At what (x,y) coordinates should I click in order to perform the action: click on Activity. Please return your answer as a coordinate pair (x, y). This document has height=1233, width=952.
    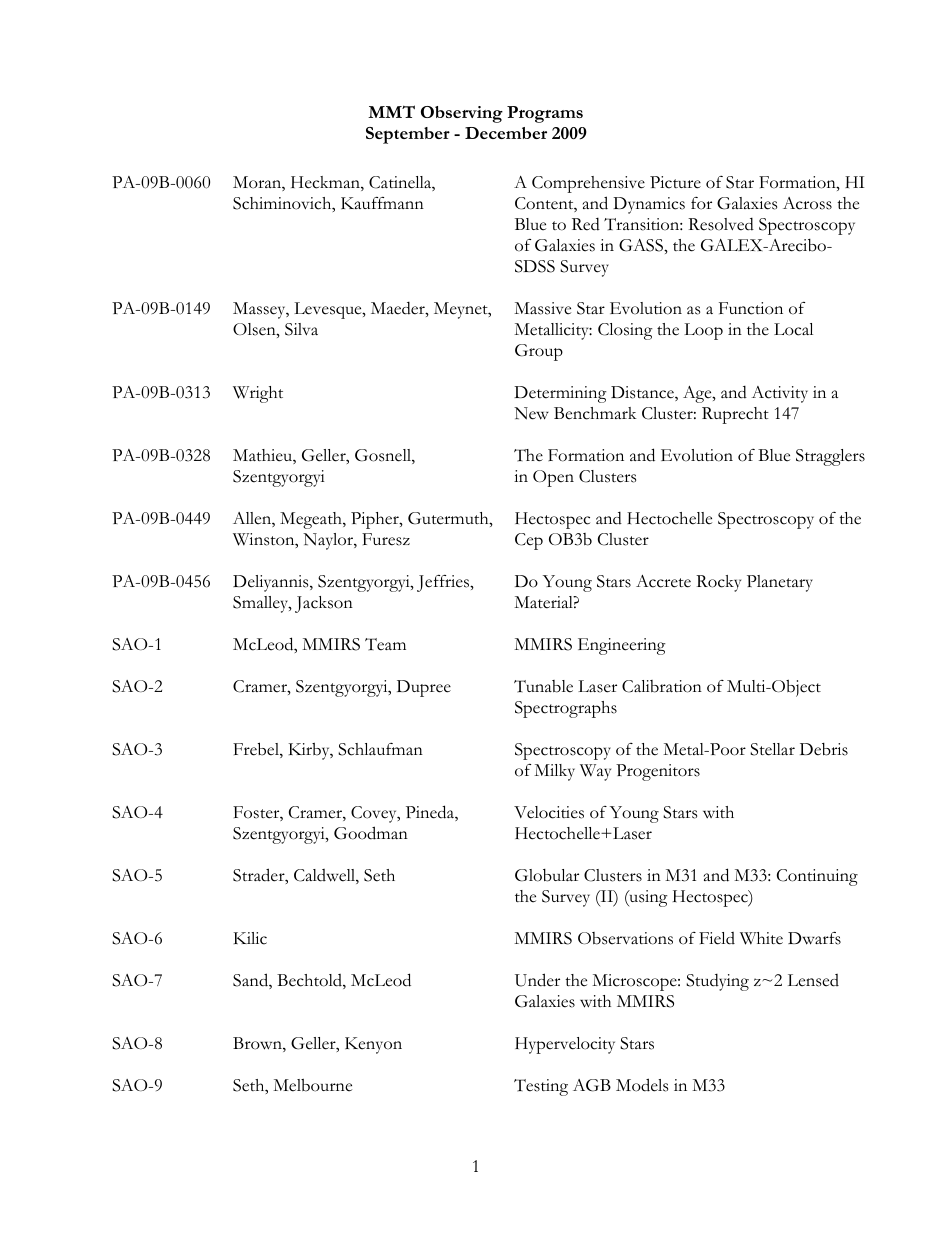
    Looking at the image, I should click on (779, 394).
